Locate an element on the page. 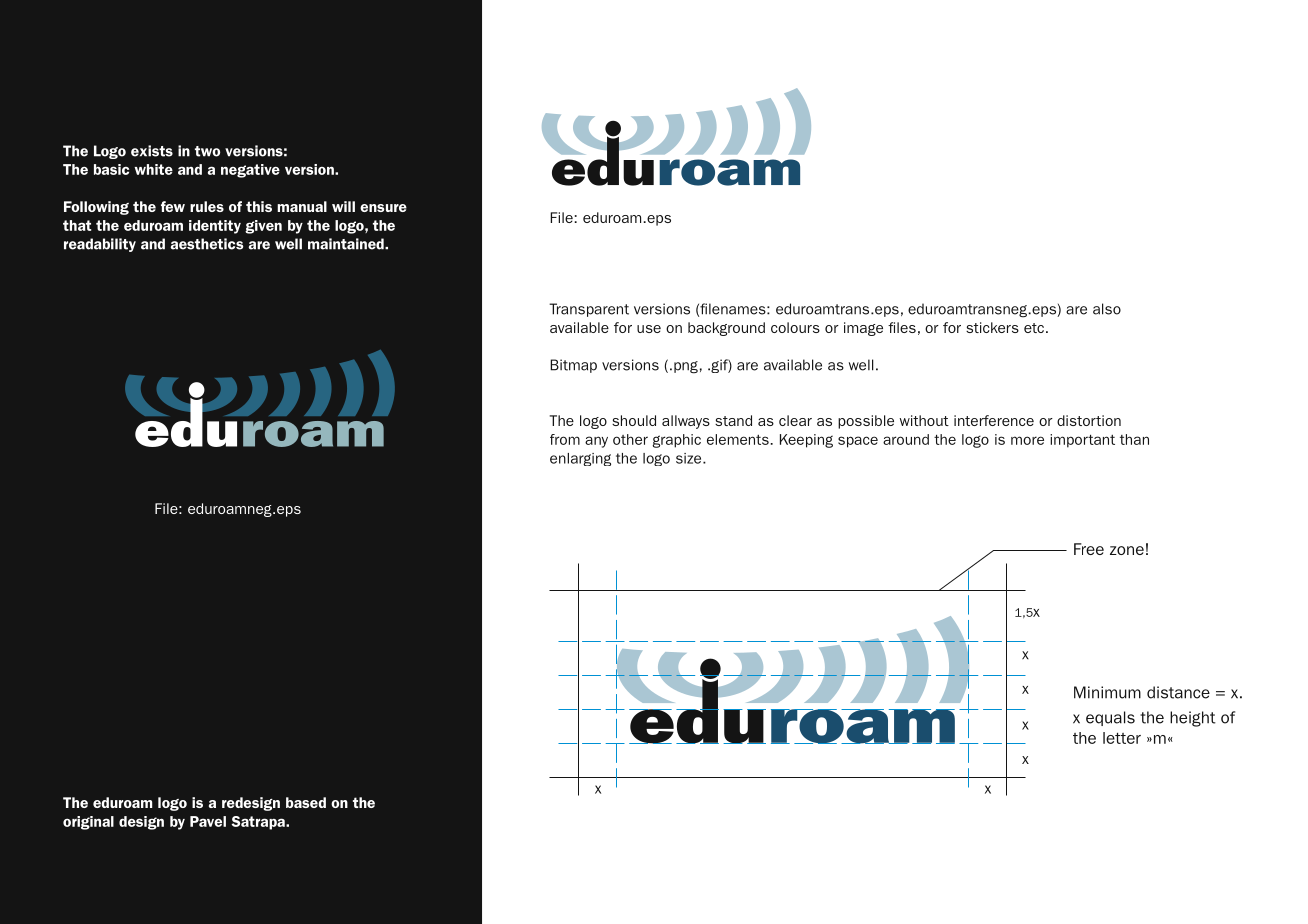 This page has width=1308, height=924. negative is located at coordinates (250, 171).
